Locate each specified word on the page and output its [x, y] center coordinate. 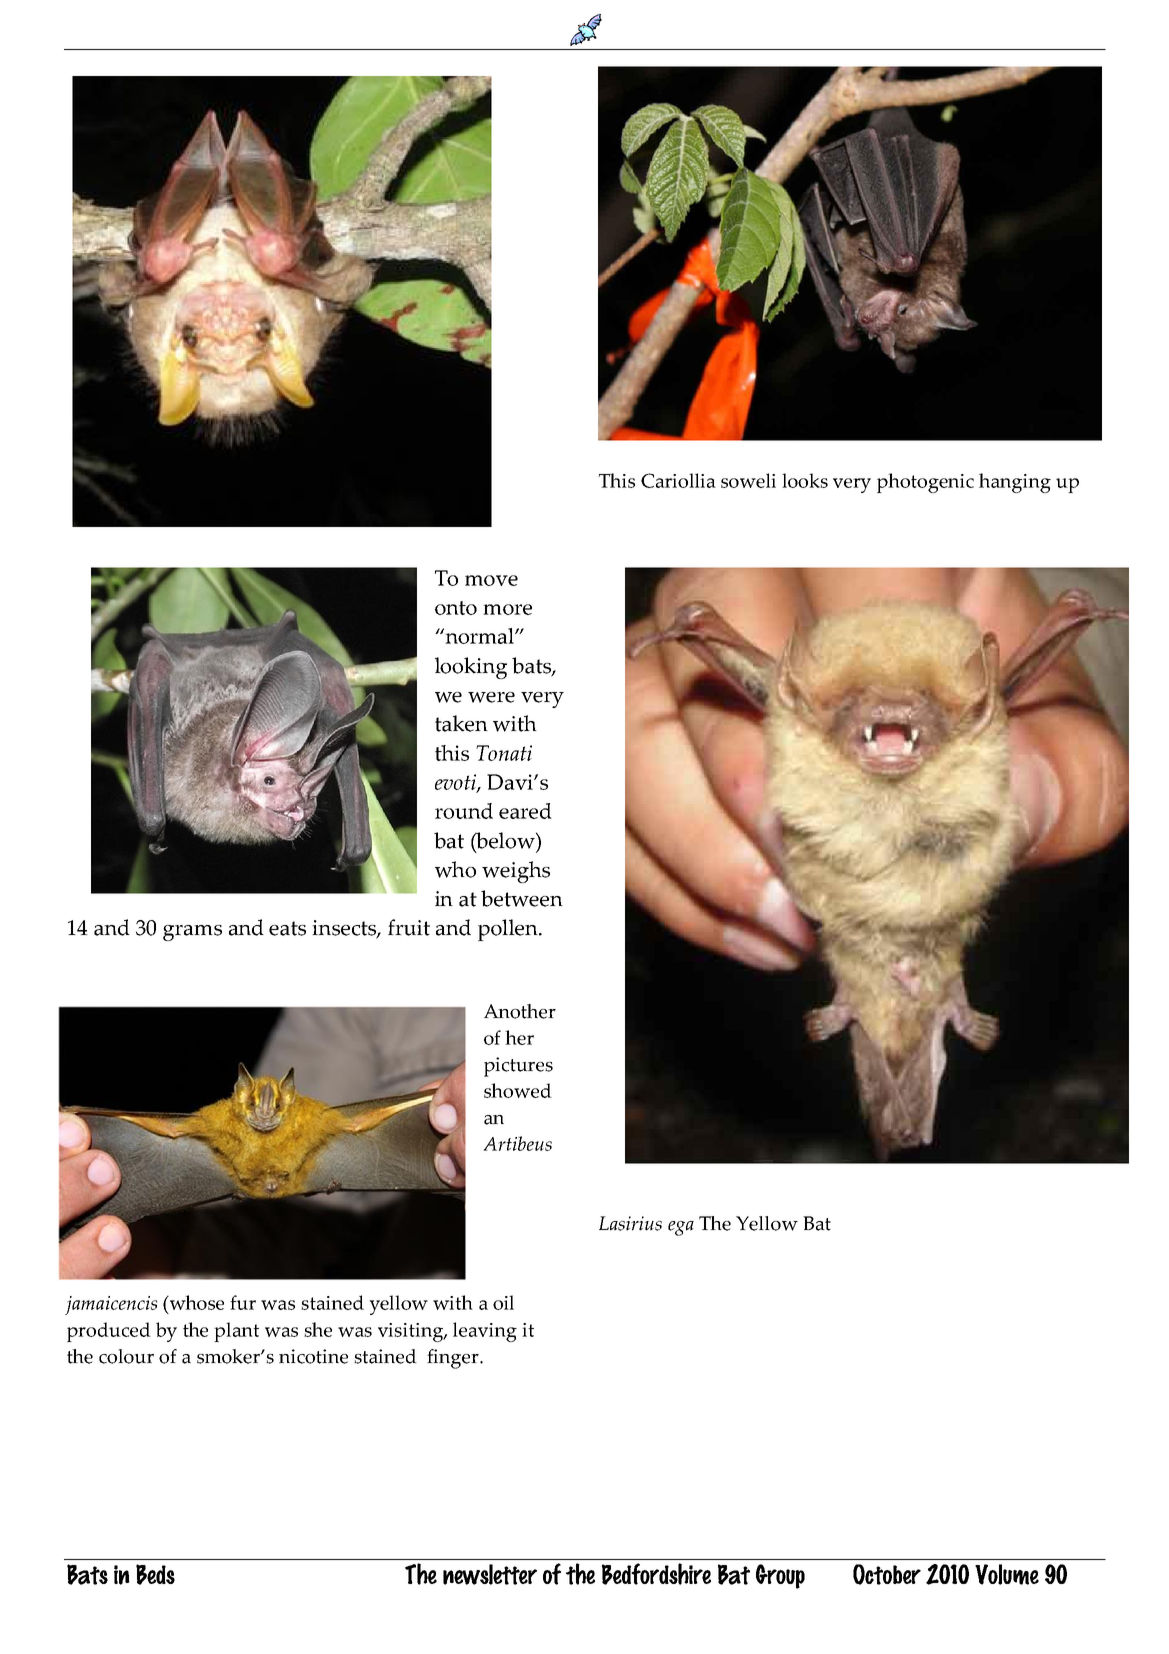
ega [681, 1228]
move [491, 580]
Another [520, 1011]
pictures [518, 1067]
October [887, 1574]
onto [456, 608]
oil [503, 1302]
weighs [516, 872]
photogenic [925, 483]
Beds [155, 1574]
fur [243, 1302]
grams [192, 933]
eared [525, 811]
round [464, 811]
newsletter [490, 1574]
